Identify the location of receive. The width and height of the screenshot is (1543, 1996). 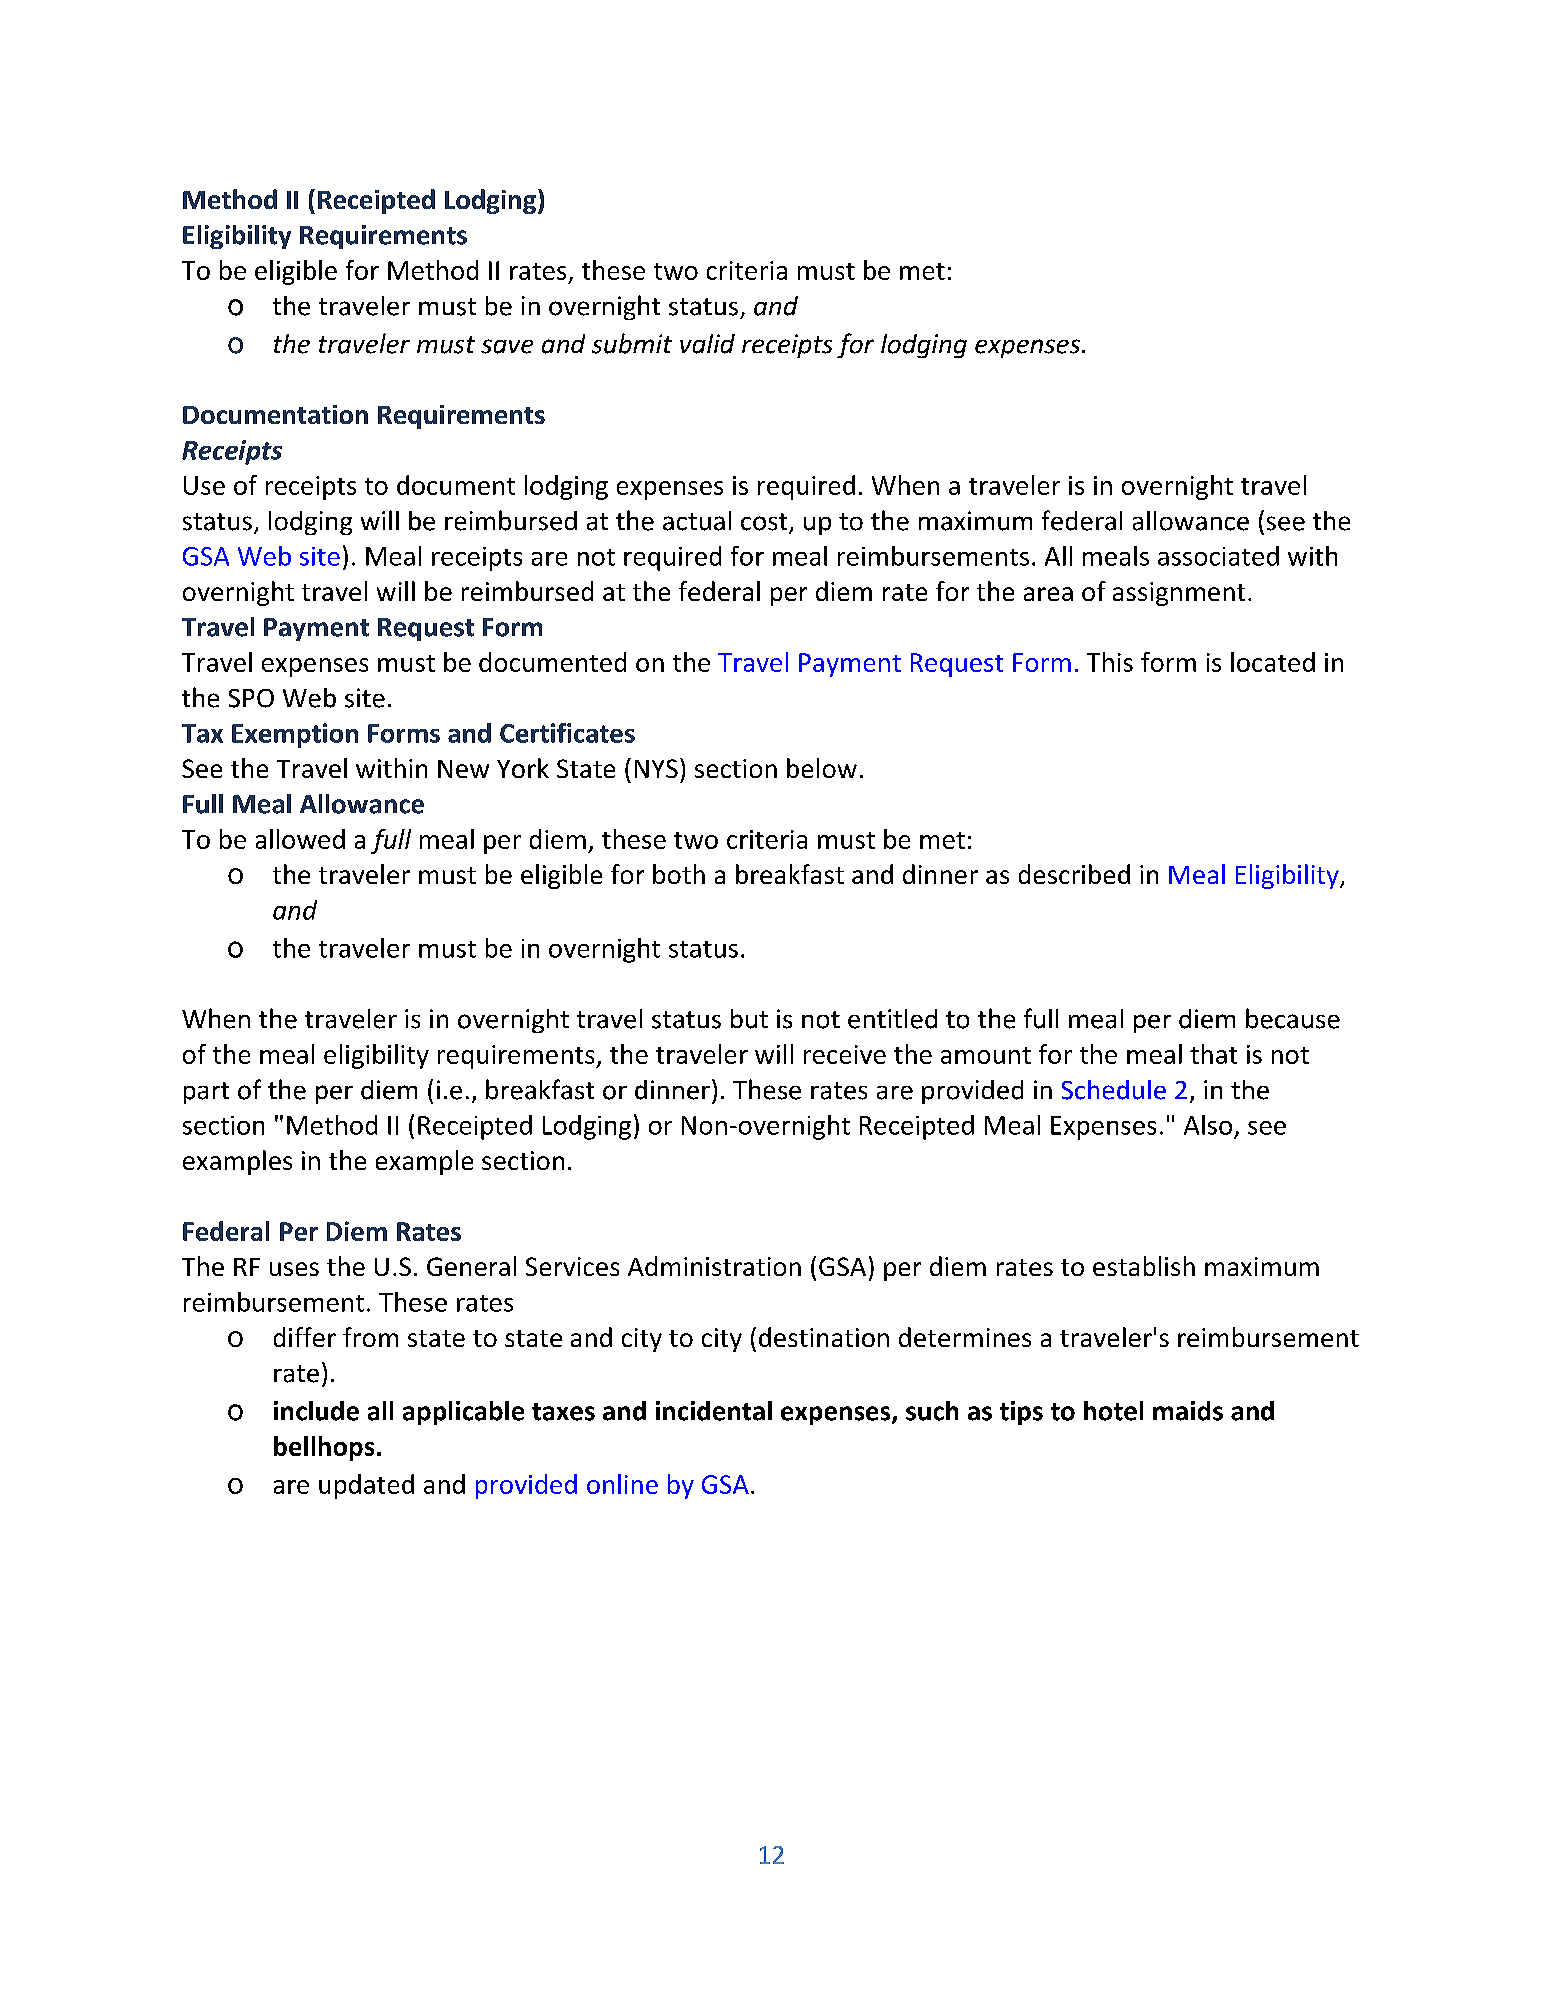
(845, 1054).
